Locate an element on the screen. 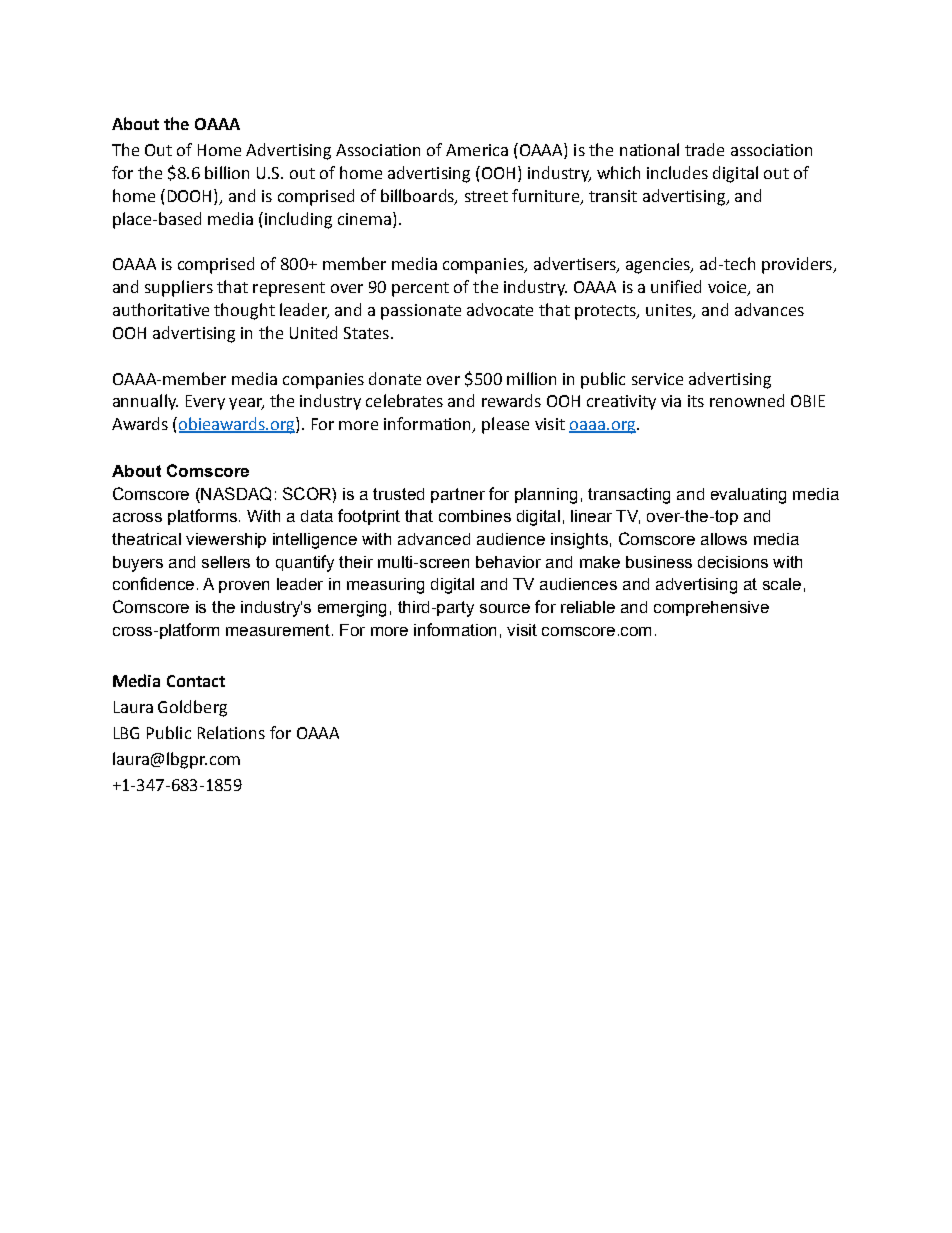  its is located at coordinates (696, 401).
